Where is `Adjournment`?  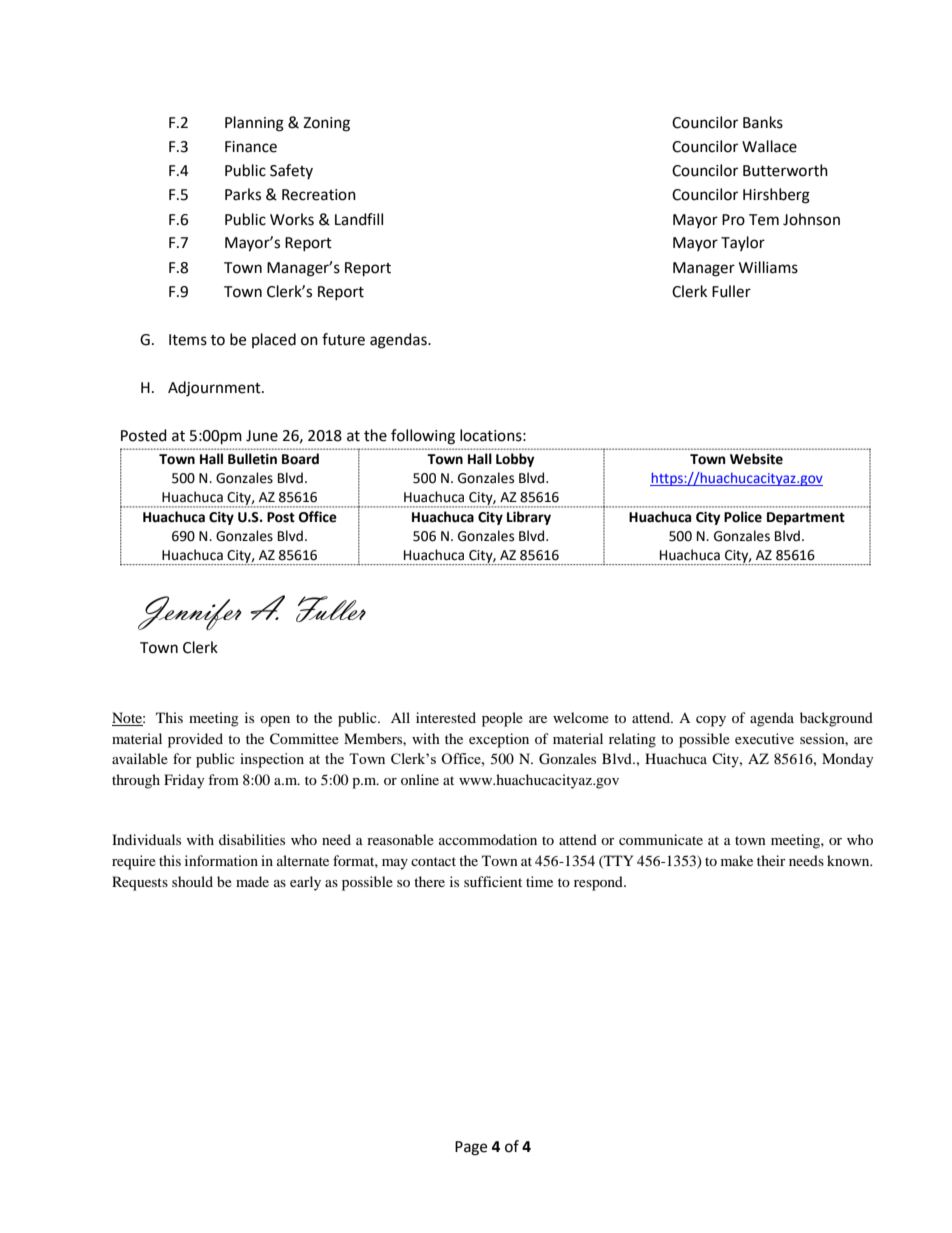
Adjournment is located at coordinates (215, 389).
